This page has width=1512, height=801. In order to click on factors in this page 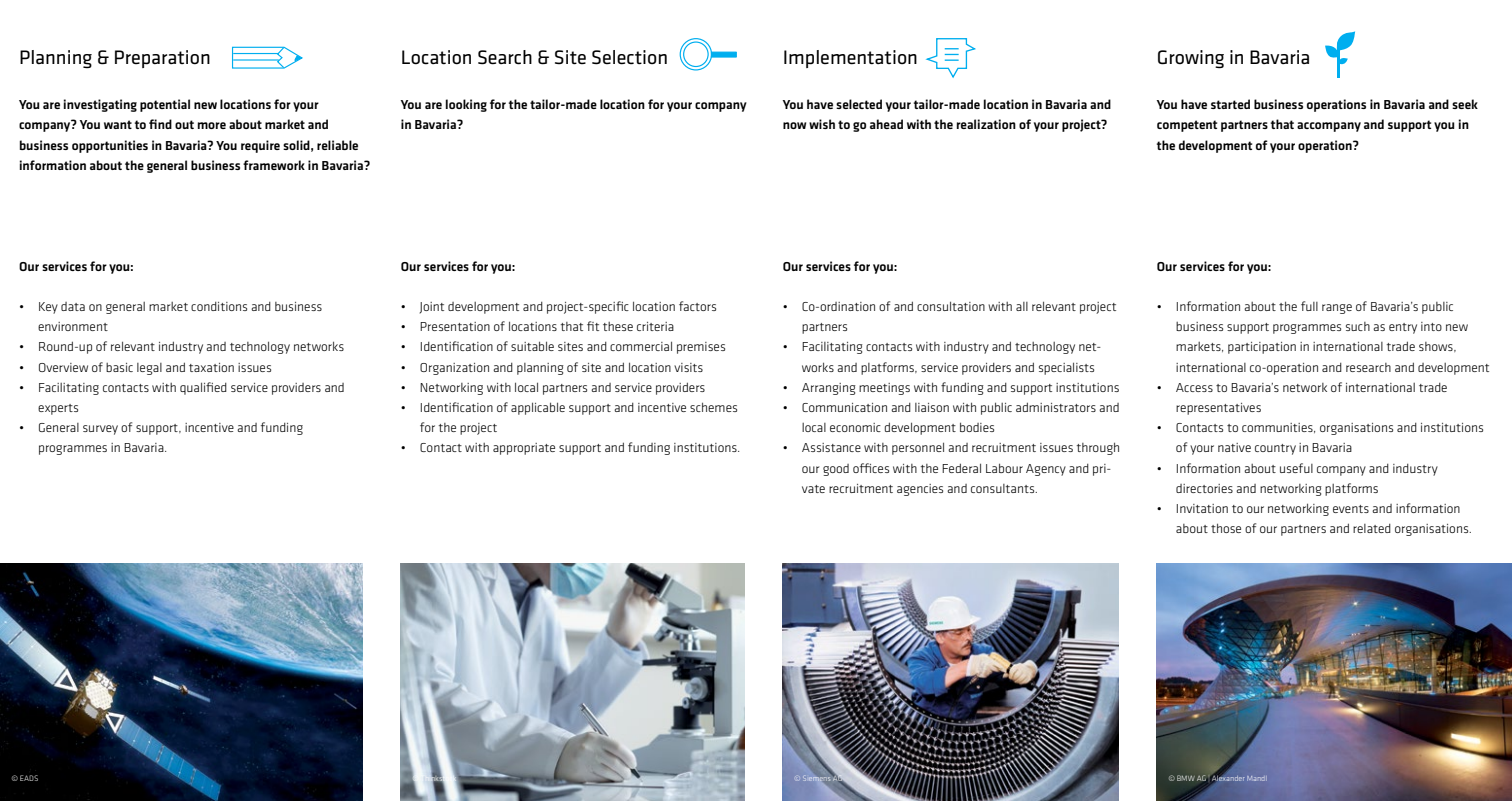, I will do `click(697, 306)`.
